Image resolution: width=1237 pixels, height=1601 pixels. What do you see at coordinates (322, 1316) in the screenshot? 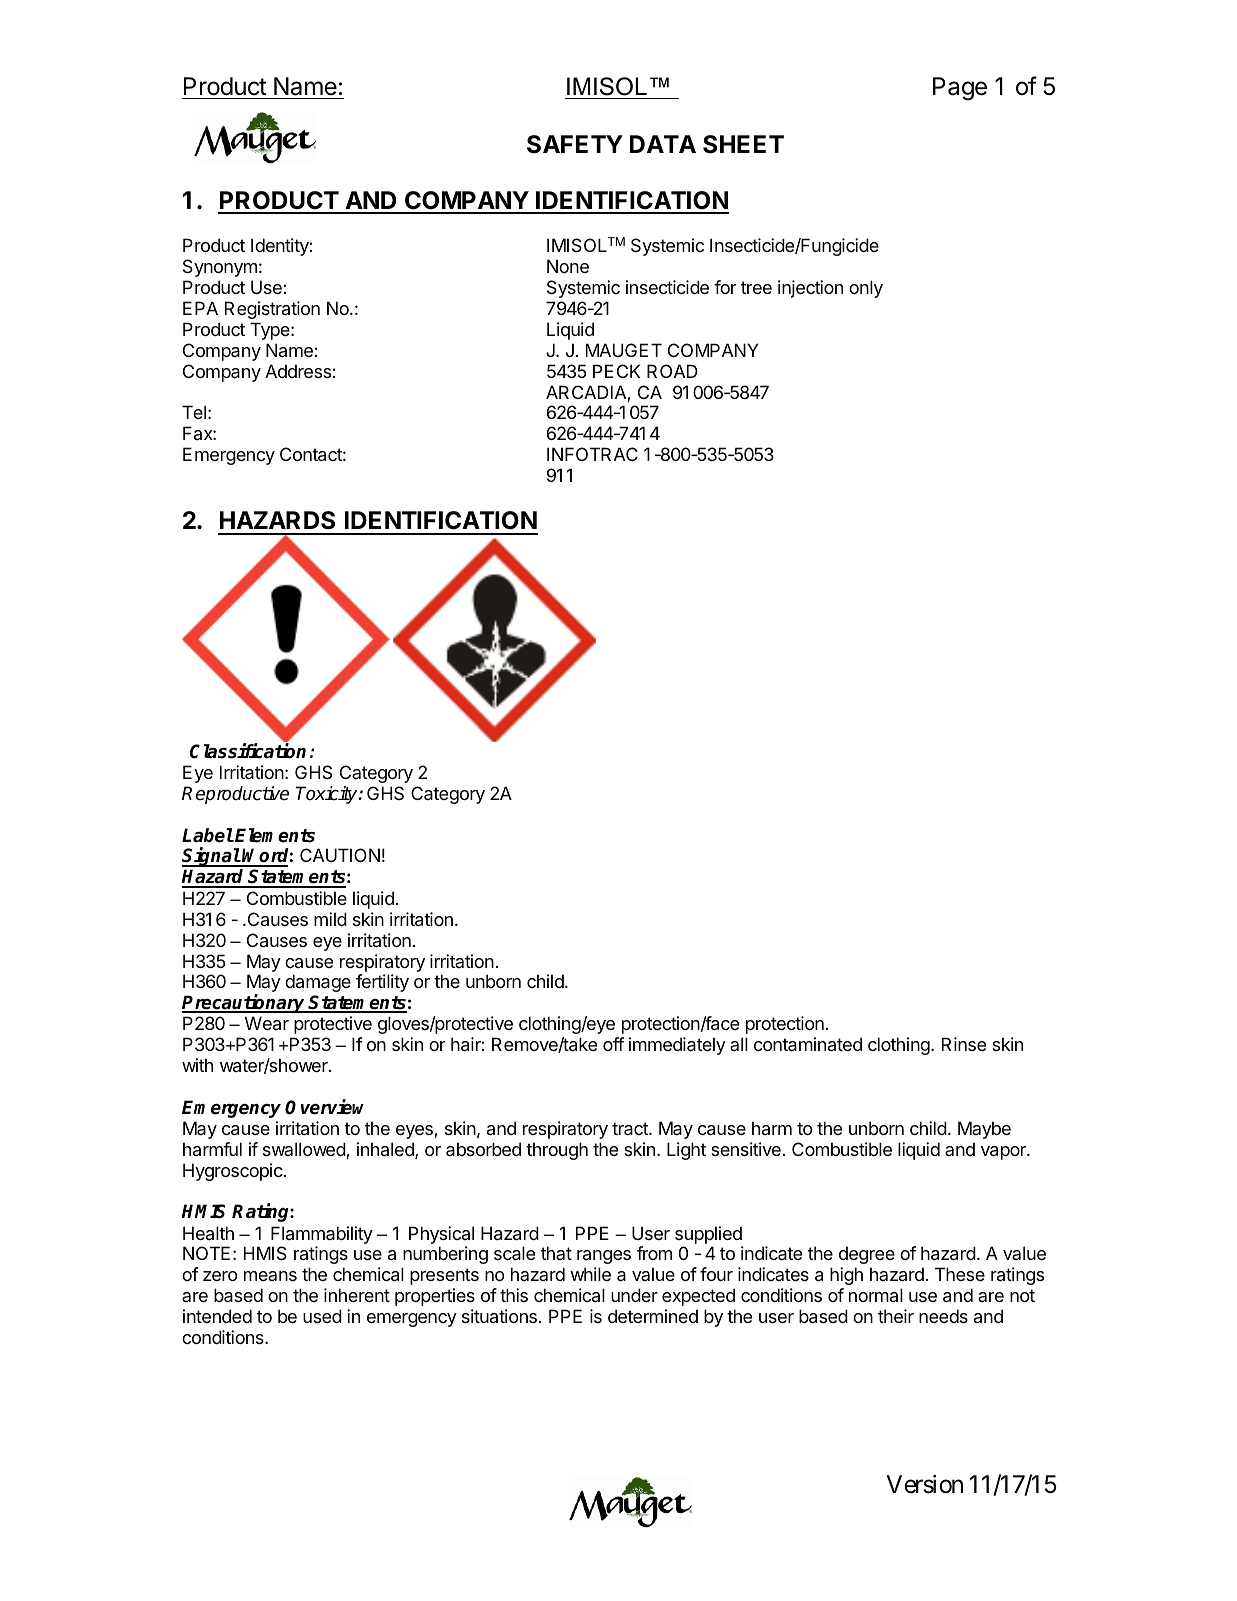
I see `used` at bounding box center [322, 1316].
